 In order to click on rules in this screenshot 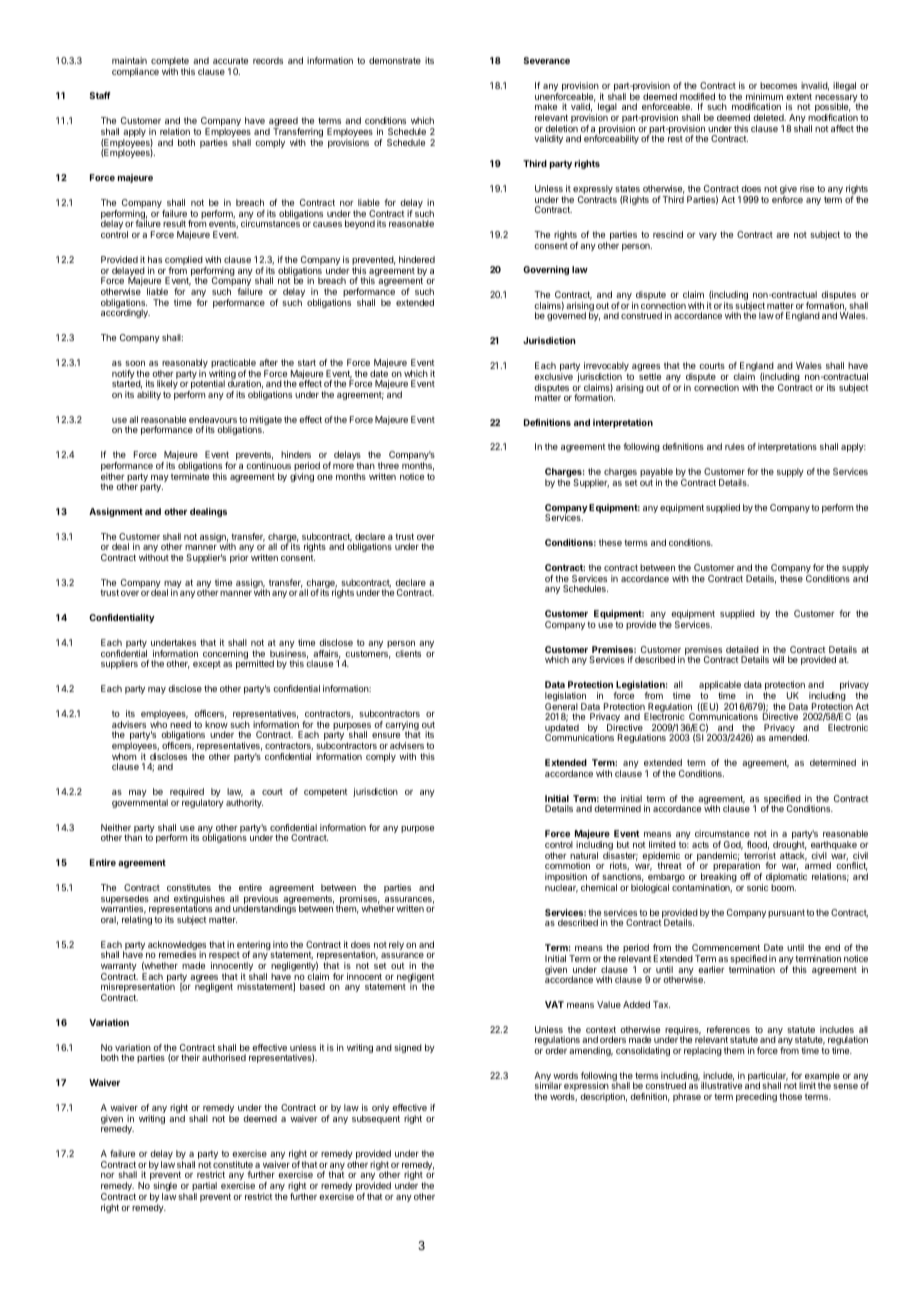, I will do `click(735, 446)`.
